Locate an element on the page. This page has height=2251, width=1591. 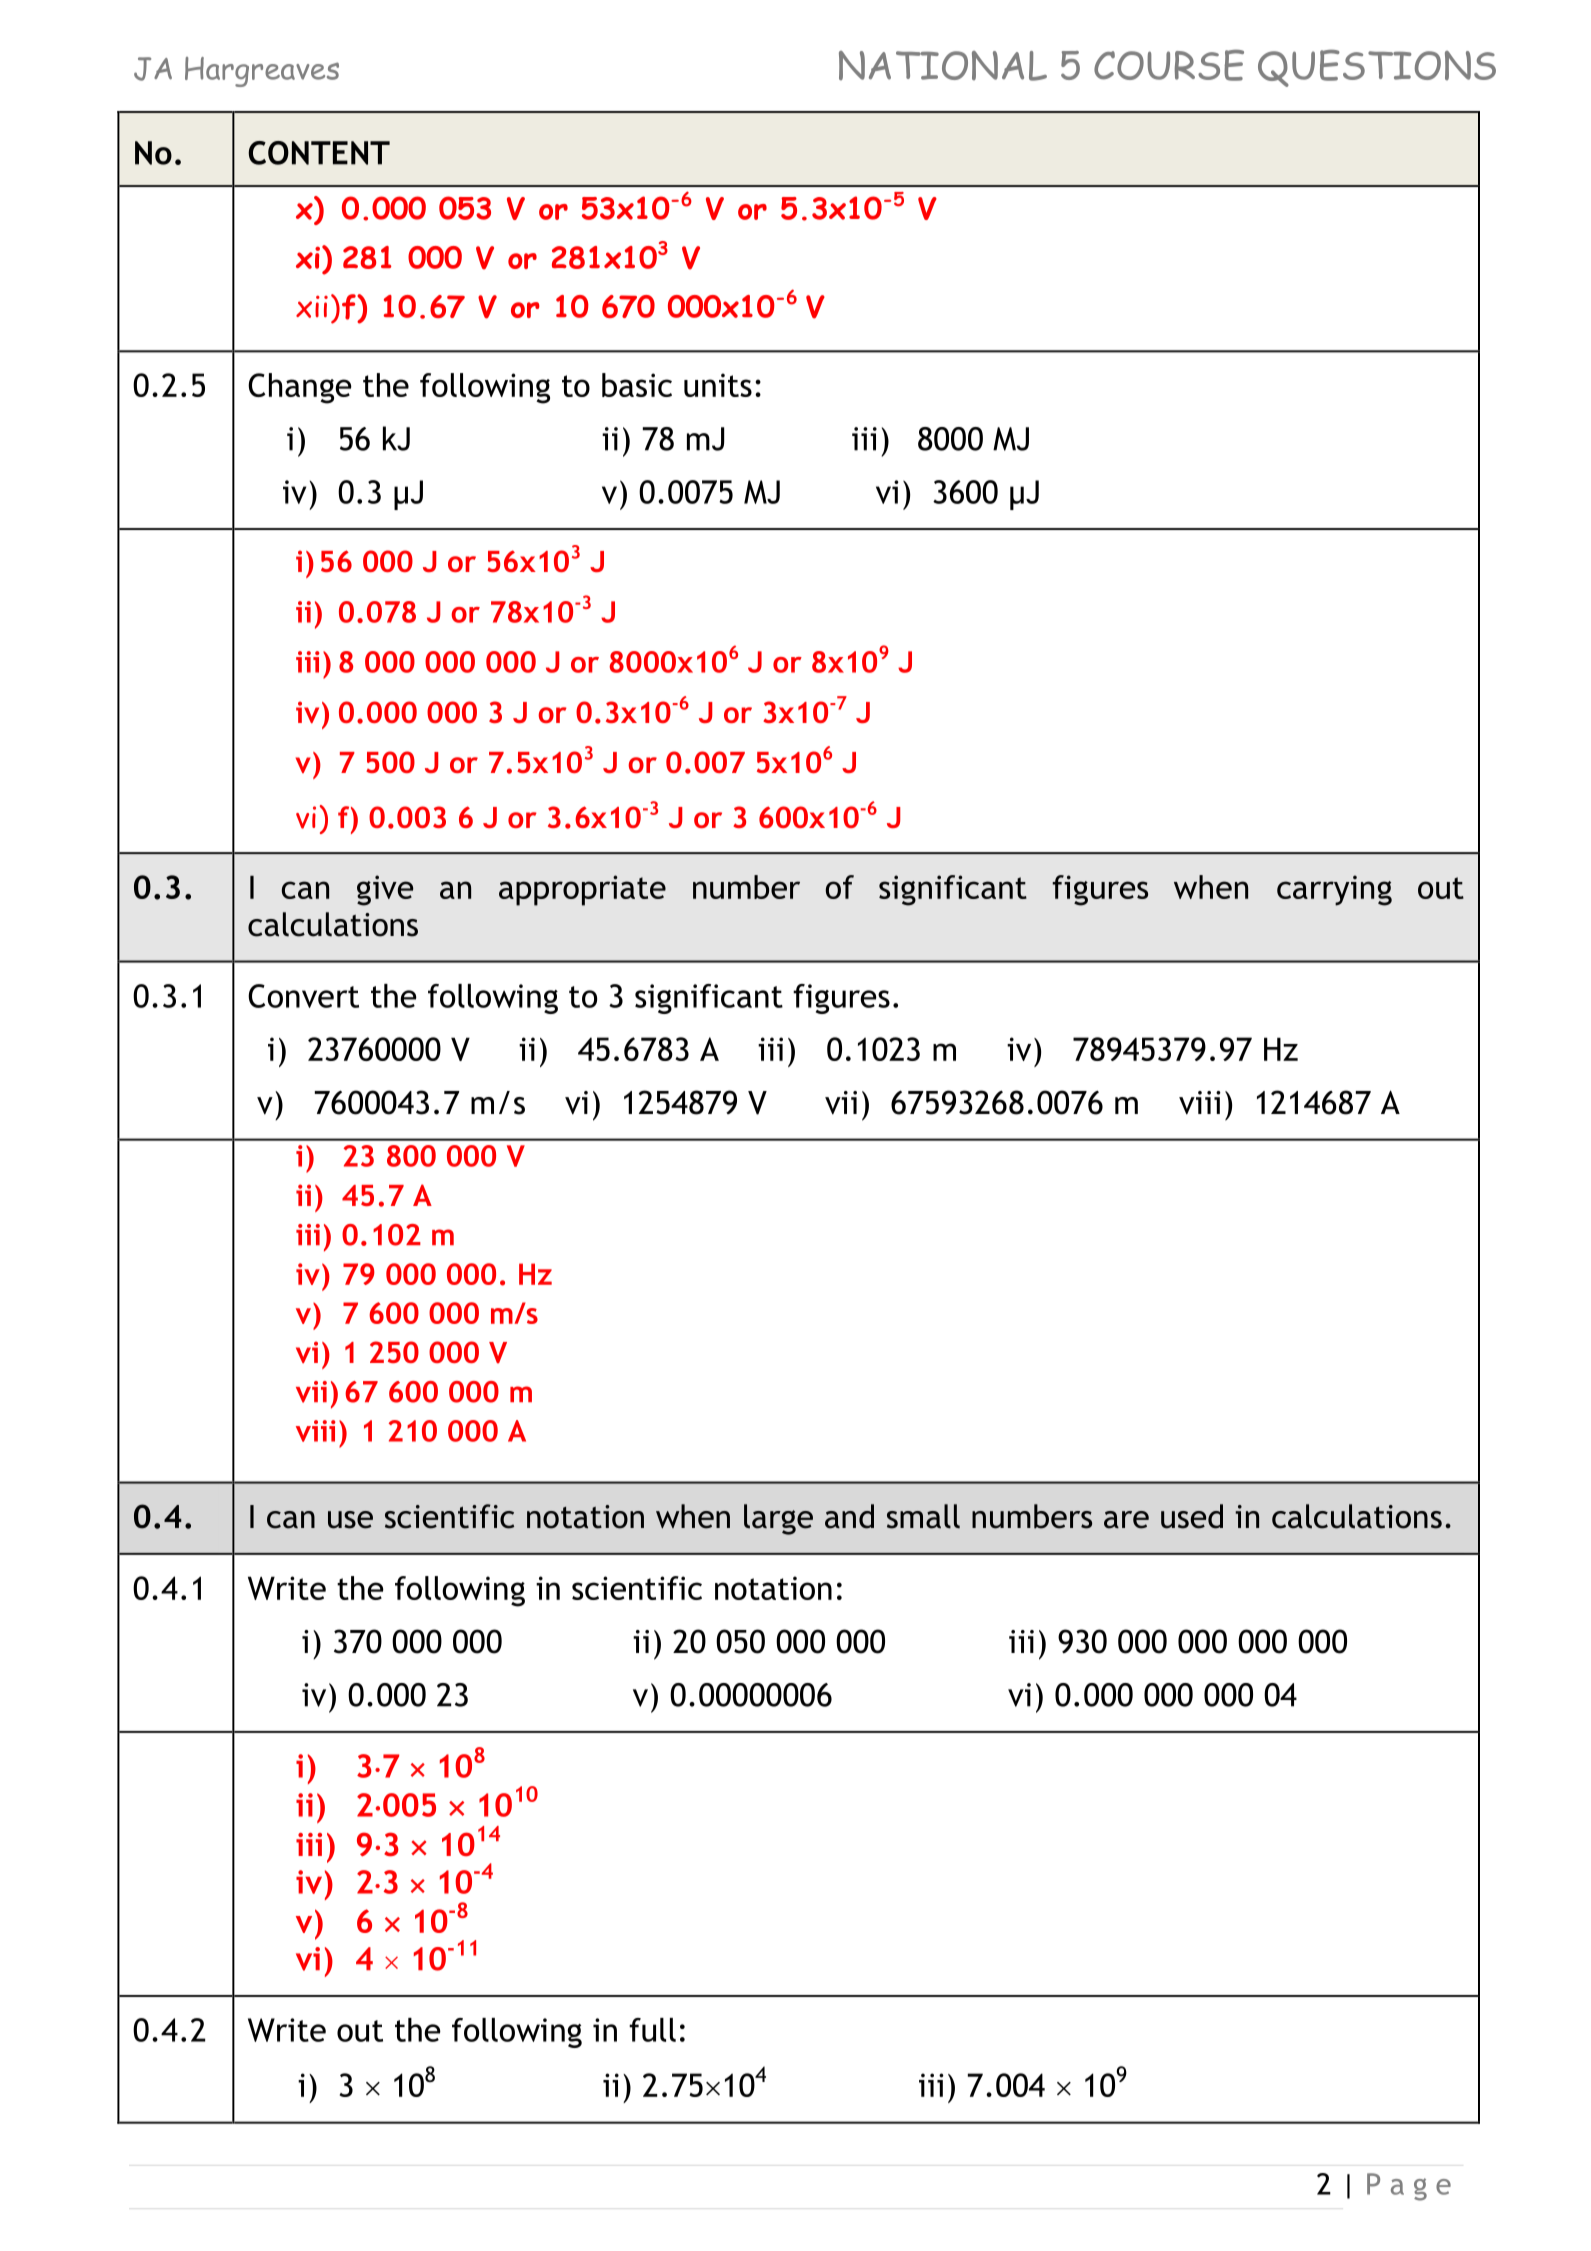
carrying is located at coordinates (1334, 890).
